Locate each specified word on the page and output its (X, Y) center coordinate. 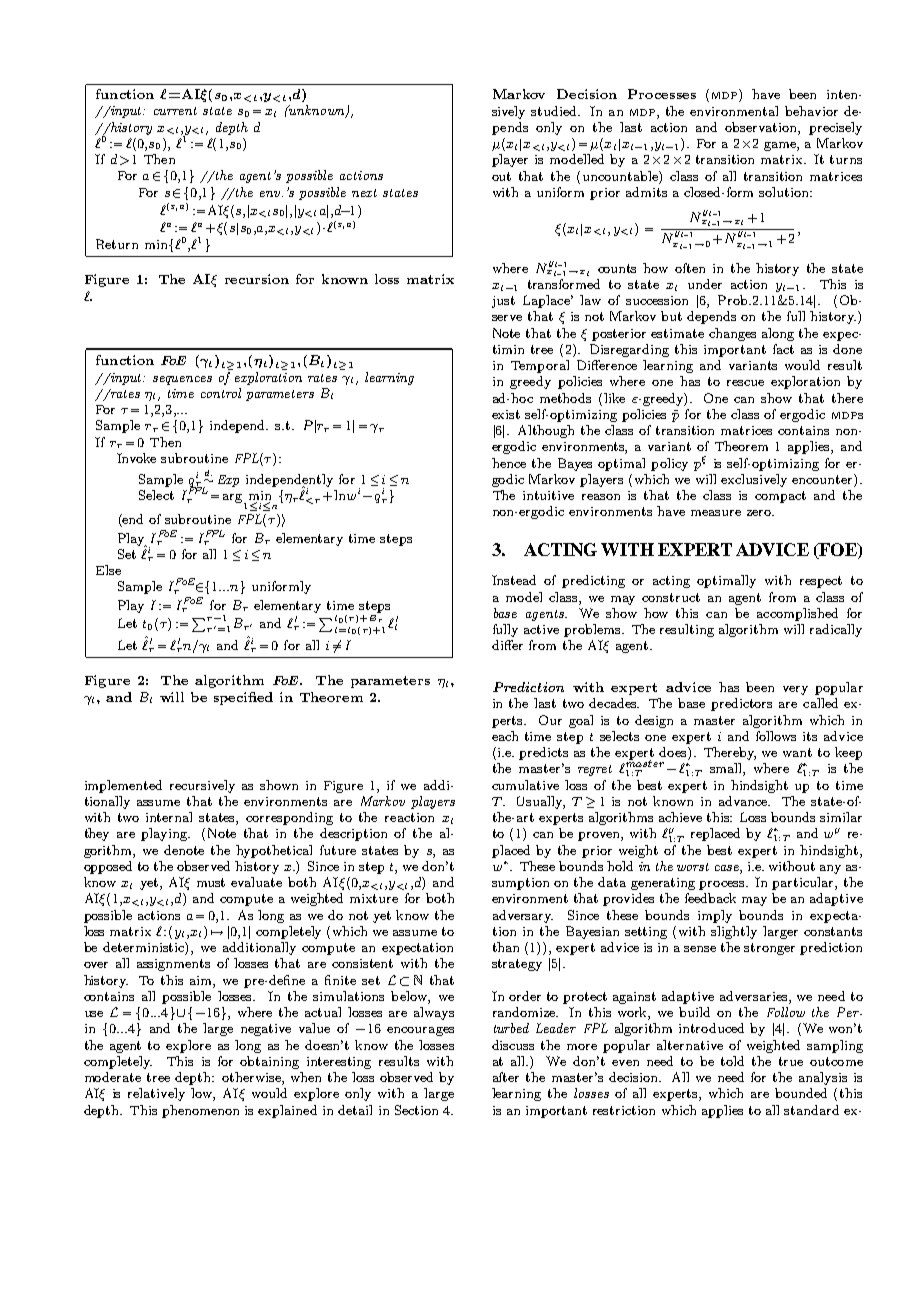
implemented (123, 786)
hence (509, 463)
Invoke (136, 458)
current (175, 111)
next (364, 193)
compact (780, 497)
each (505, 736)
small (727, 769)
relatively (156, 1094)
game (781, 146)
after (506, 1077)
